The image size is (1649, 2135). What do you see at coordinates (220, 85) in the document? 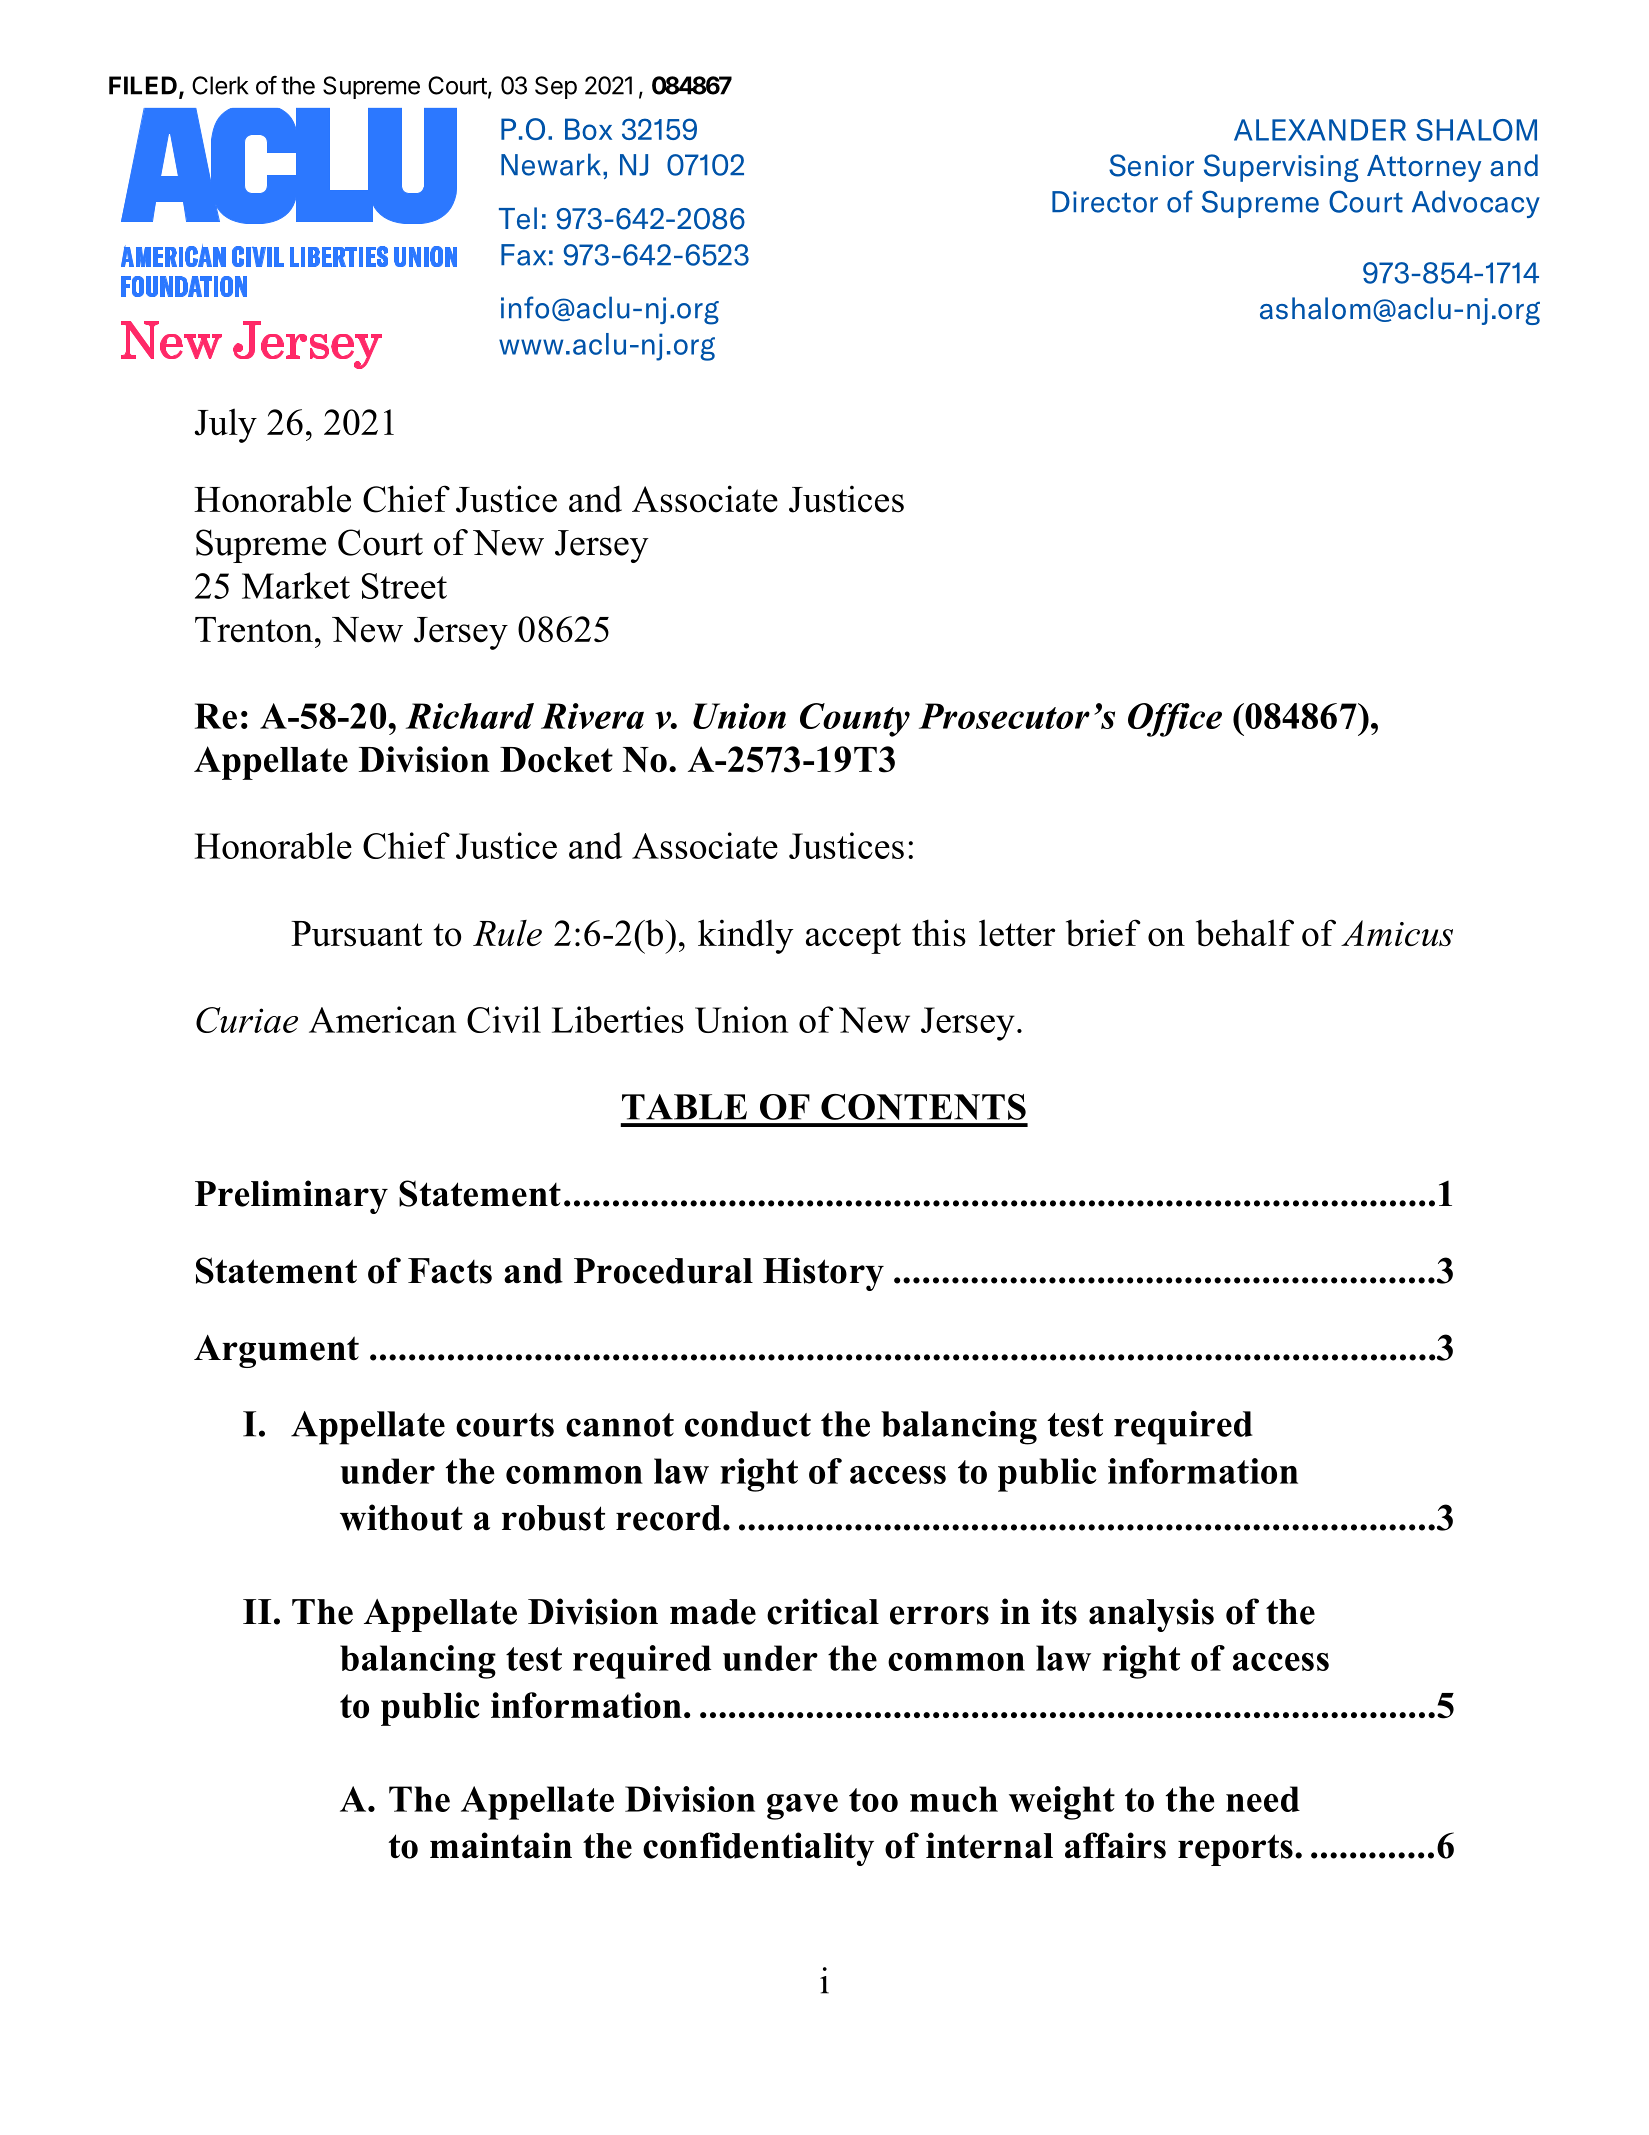
I see `Clerk` at bounding box center [220, 85].
